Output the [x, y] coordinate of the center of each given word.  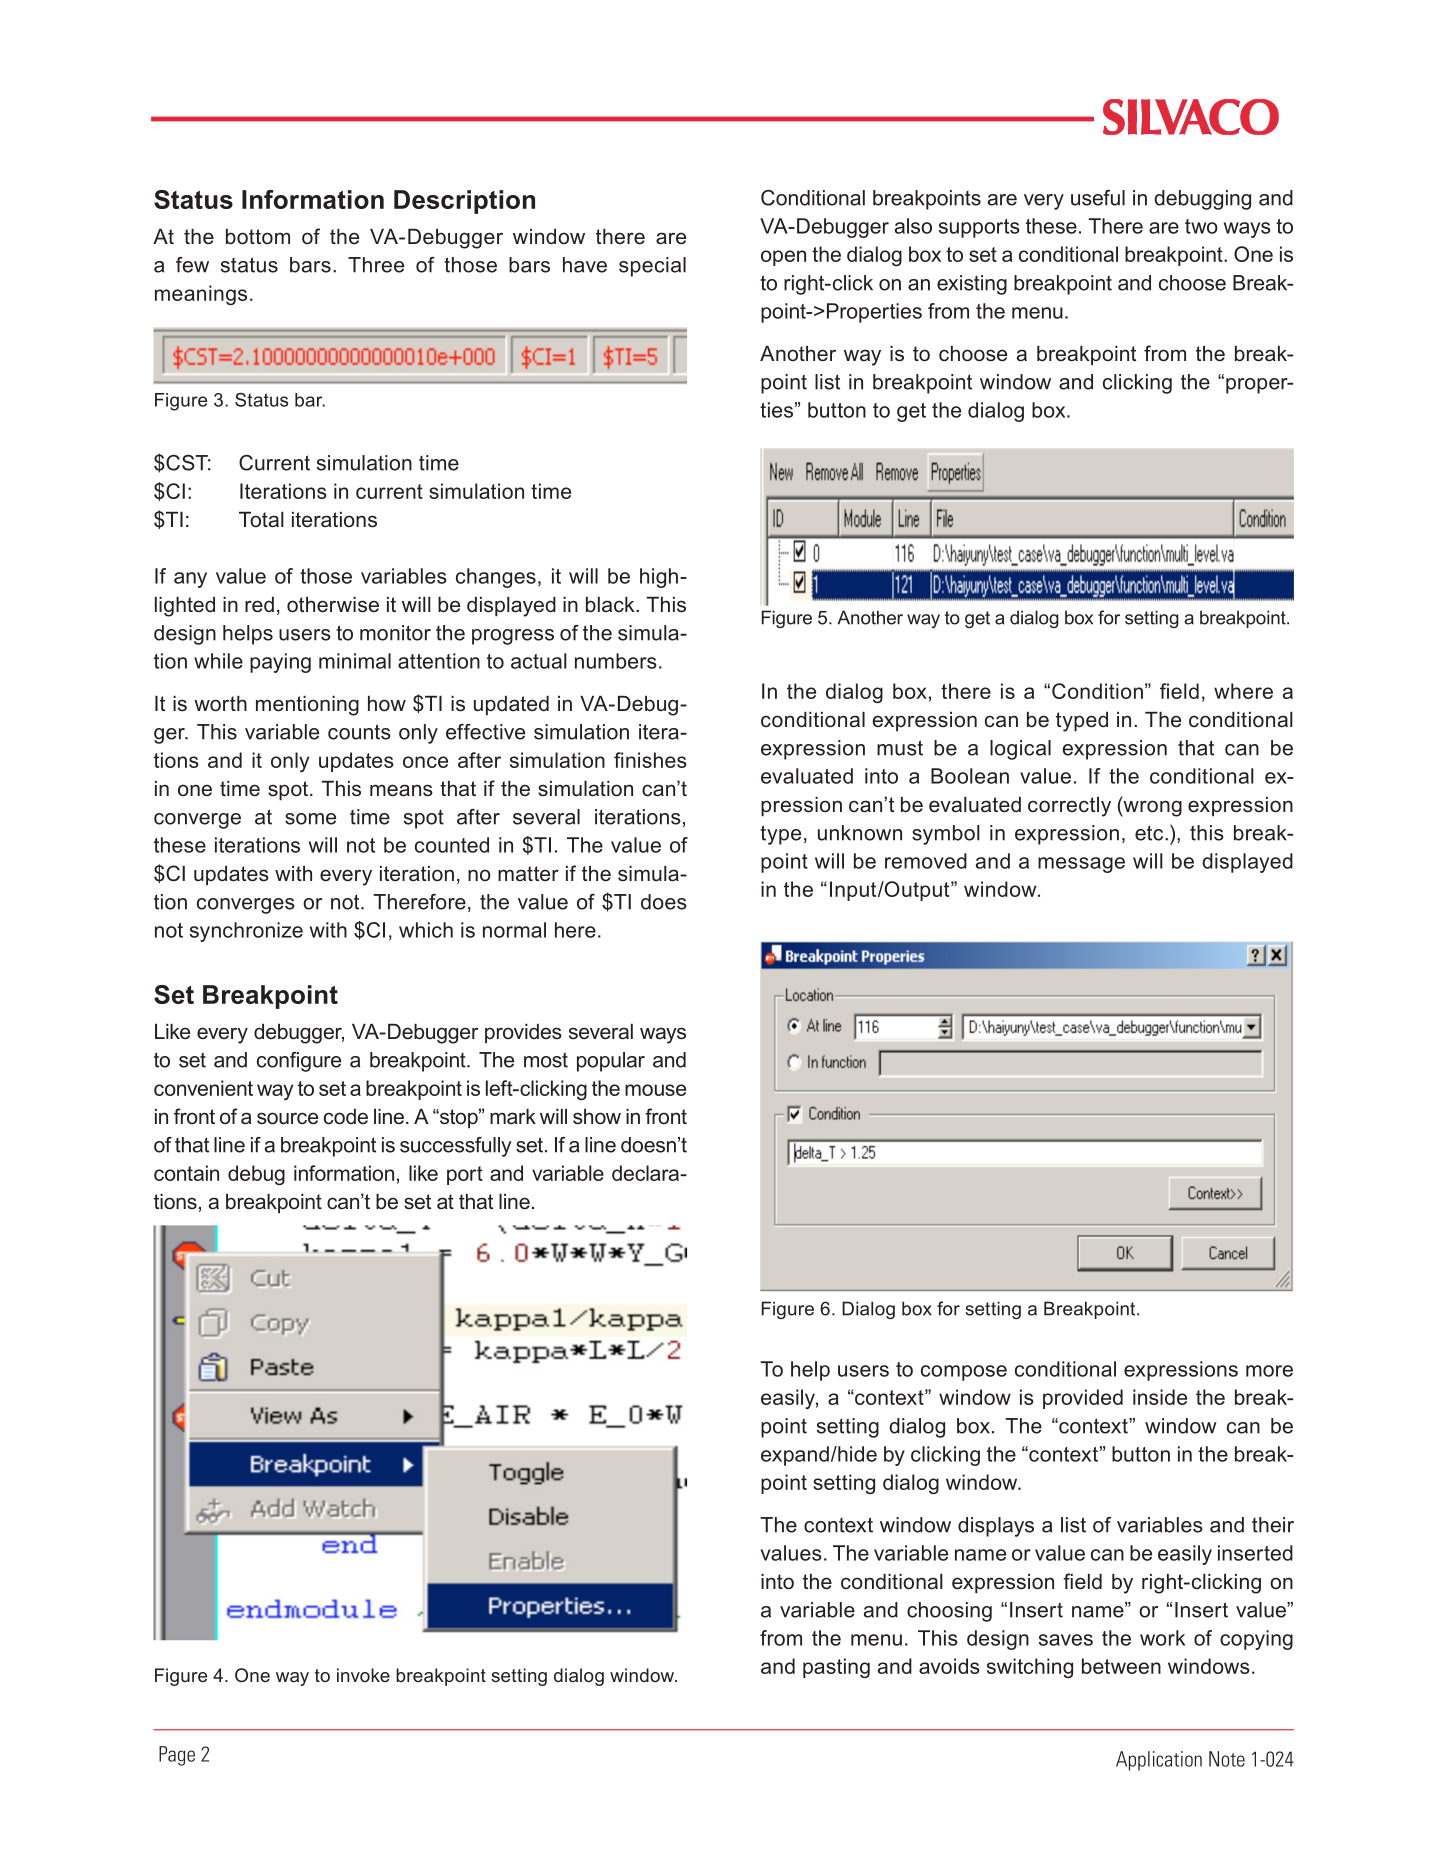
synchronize [246, 932]
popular [611, 1062]
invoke [363, 1675]
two [1201, 226]
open [783, 258]
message [1081, 865]
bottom [258, 237]
